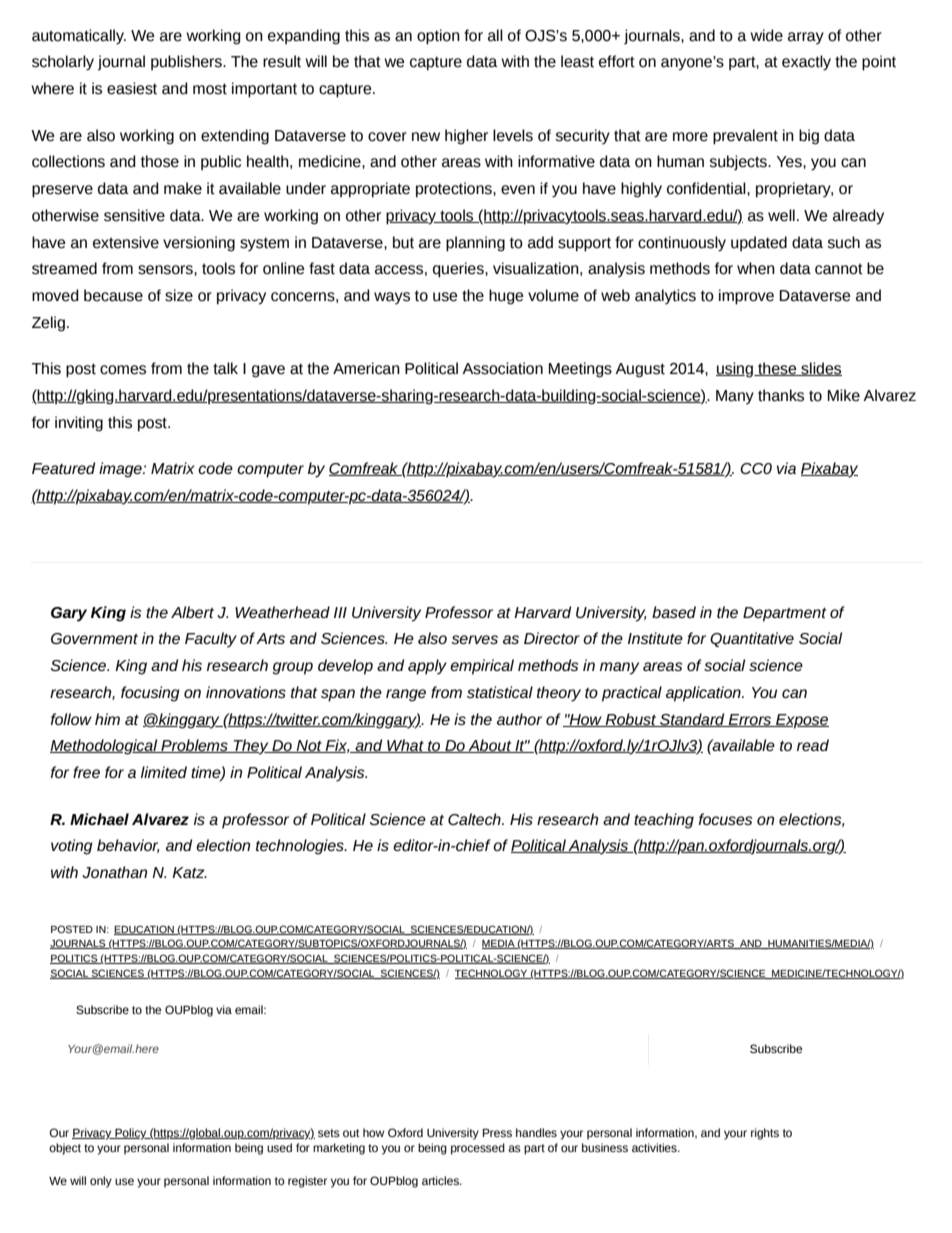 Image resolution: width=952 pixels, height=1233 pixels. Describe the element at coordinates (475, 819) in the screenshot. I see `Caltech` at that location.
